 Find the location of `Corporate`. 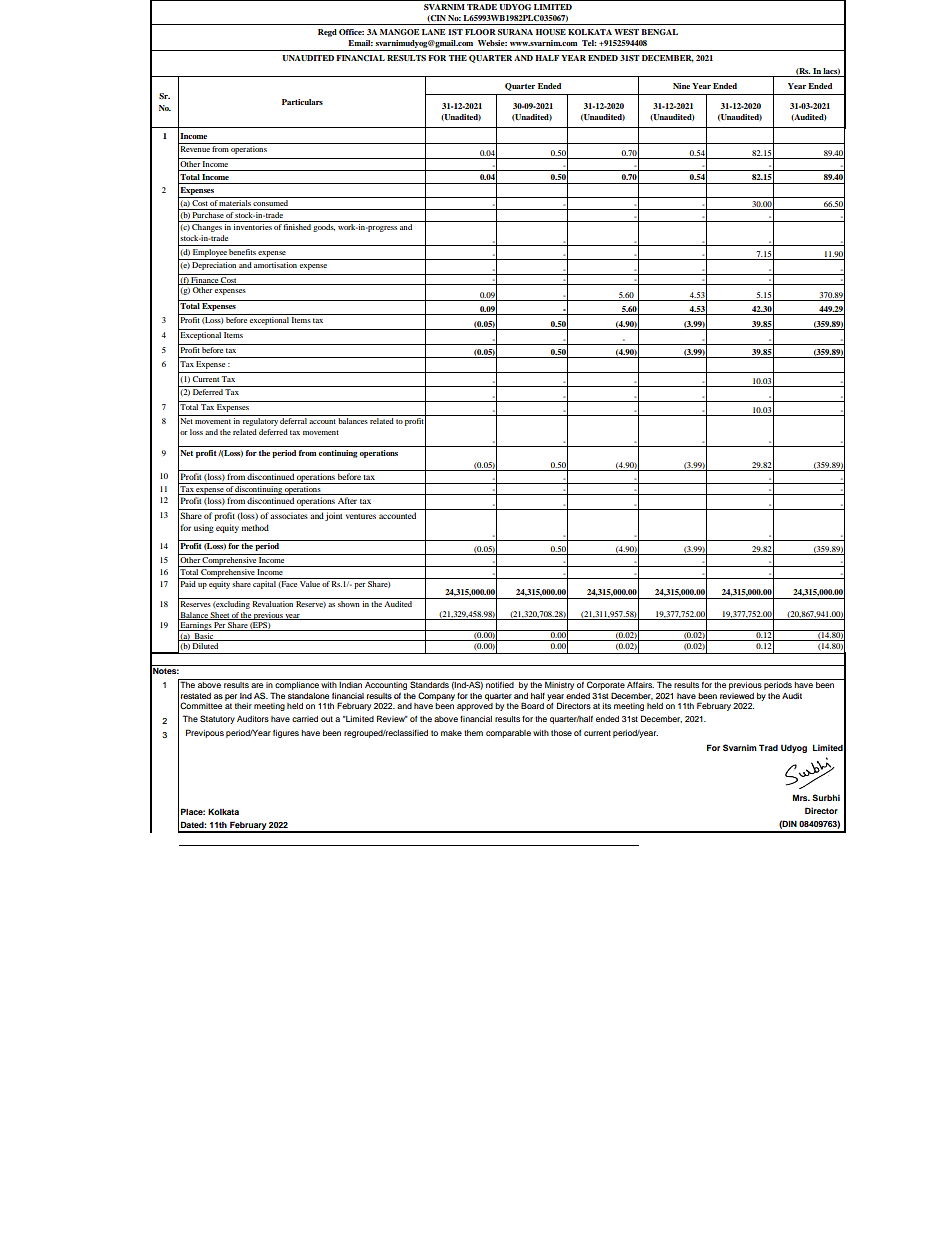

Corporate is located at coordinates (605, 684).
